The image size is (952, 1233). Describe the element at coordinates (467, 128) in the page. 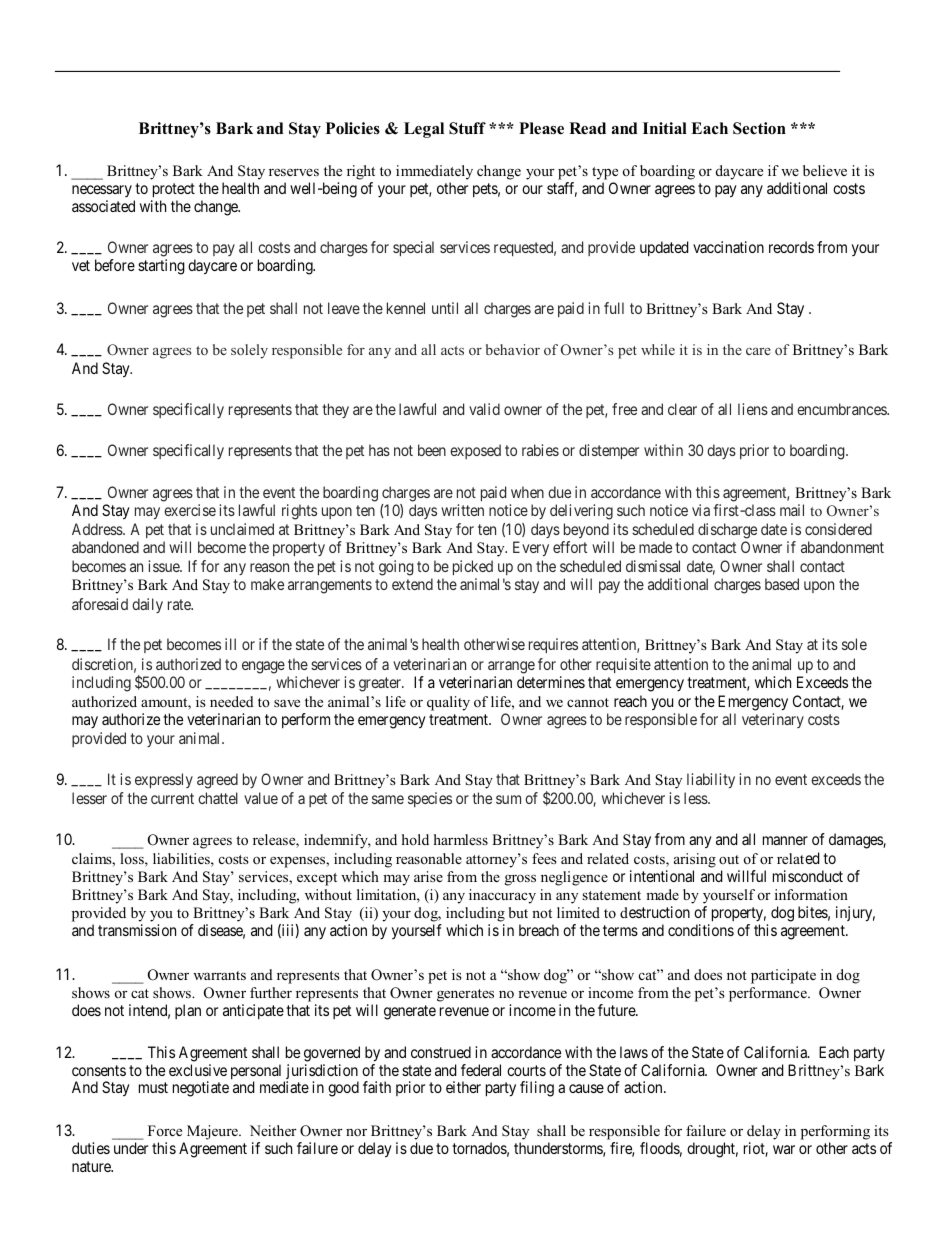

I see `Stuff` at that location.
